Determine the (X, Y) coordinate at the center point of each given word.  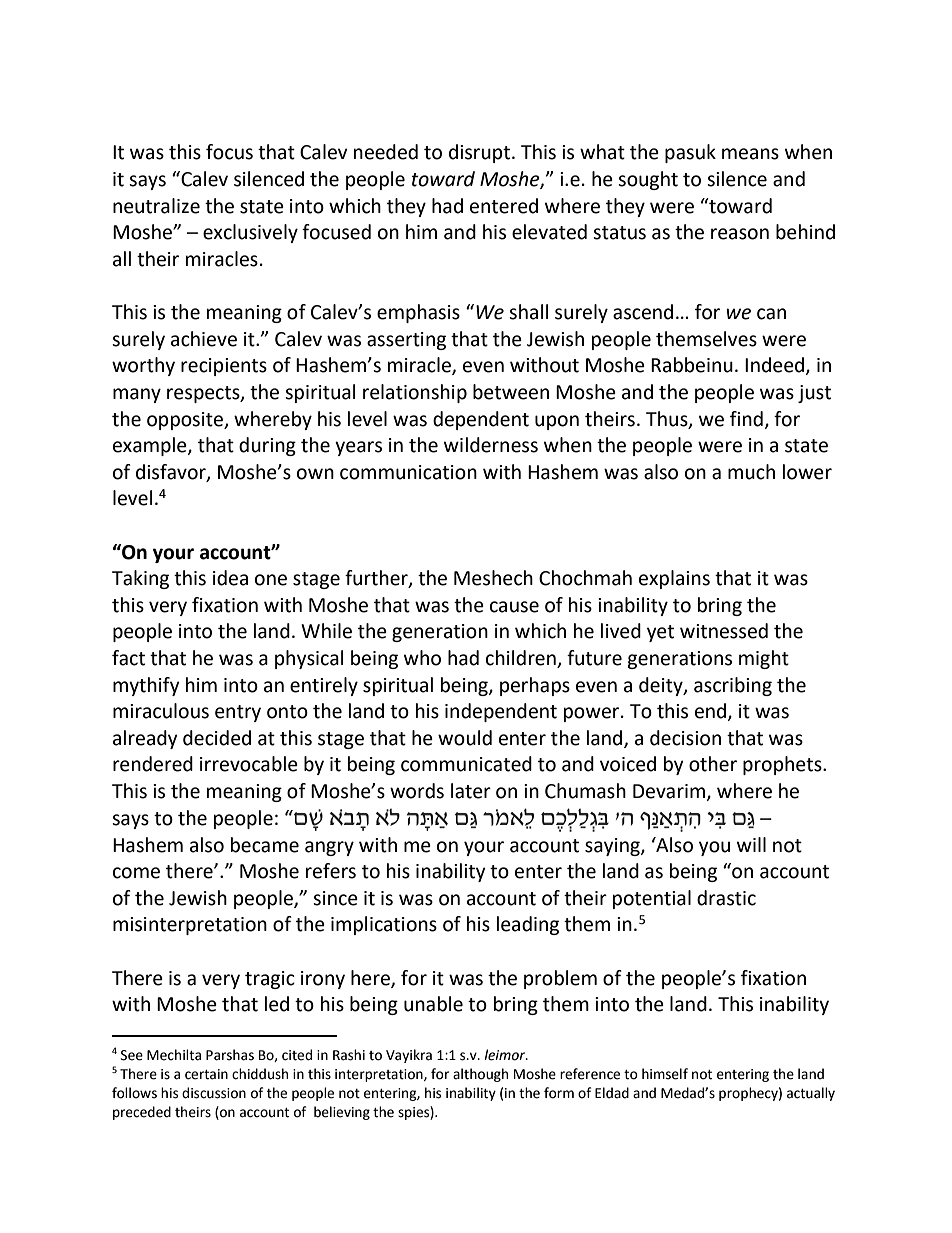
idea (230, 578)
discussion (214, 1093)
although (480, 1075)
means (750, 154)
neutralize (156, 206)
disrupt (479, 153)
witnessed (724, 631)
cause (514, 607)
